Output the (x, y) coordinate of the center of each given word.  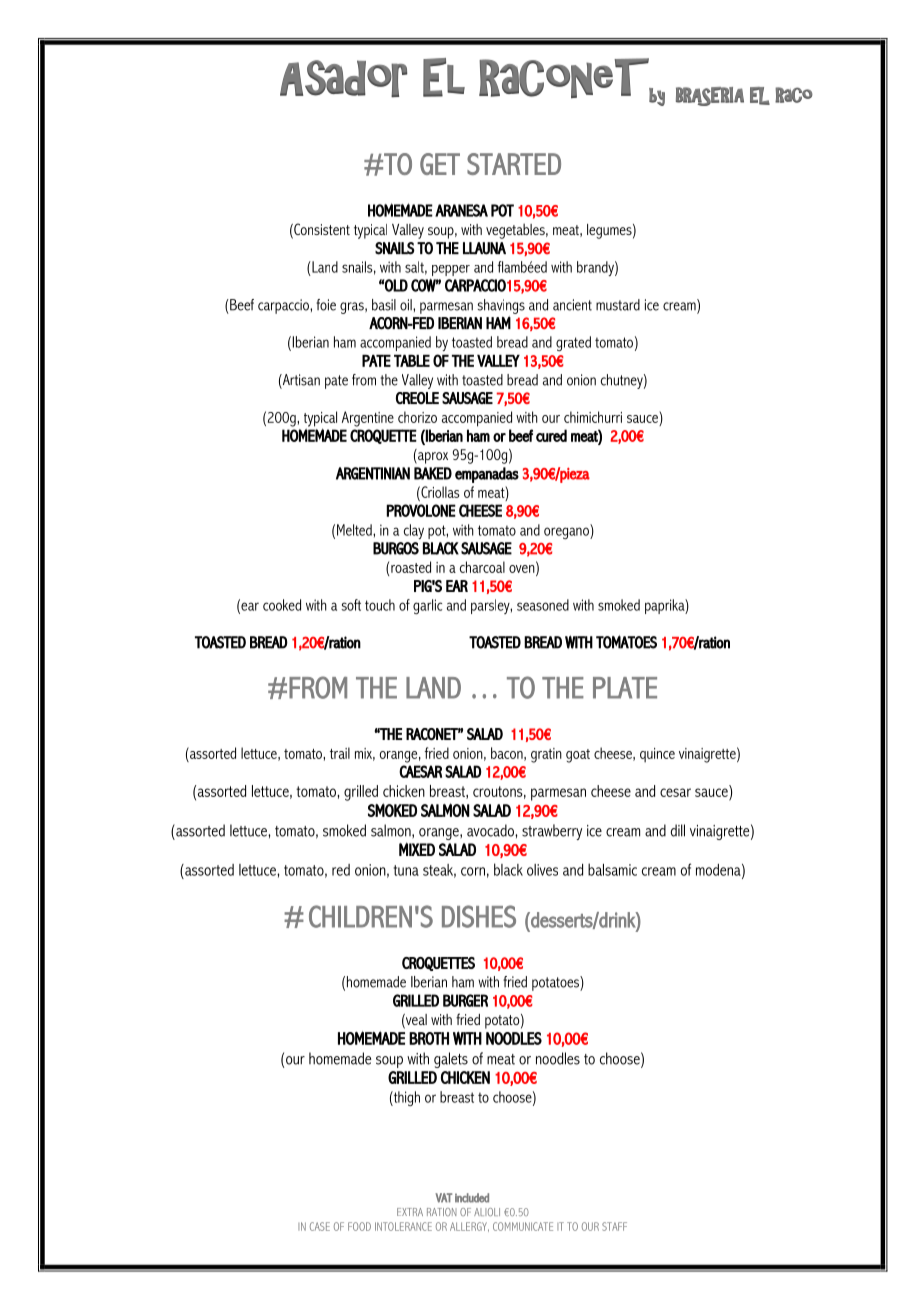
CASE (320, 1226)
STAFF (614, 1226)
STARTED (514, 164)
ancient (572, 305)
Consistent (321, 230)
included (472, 1198)
